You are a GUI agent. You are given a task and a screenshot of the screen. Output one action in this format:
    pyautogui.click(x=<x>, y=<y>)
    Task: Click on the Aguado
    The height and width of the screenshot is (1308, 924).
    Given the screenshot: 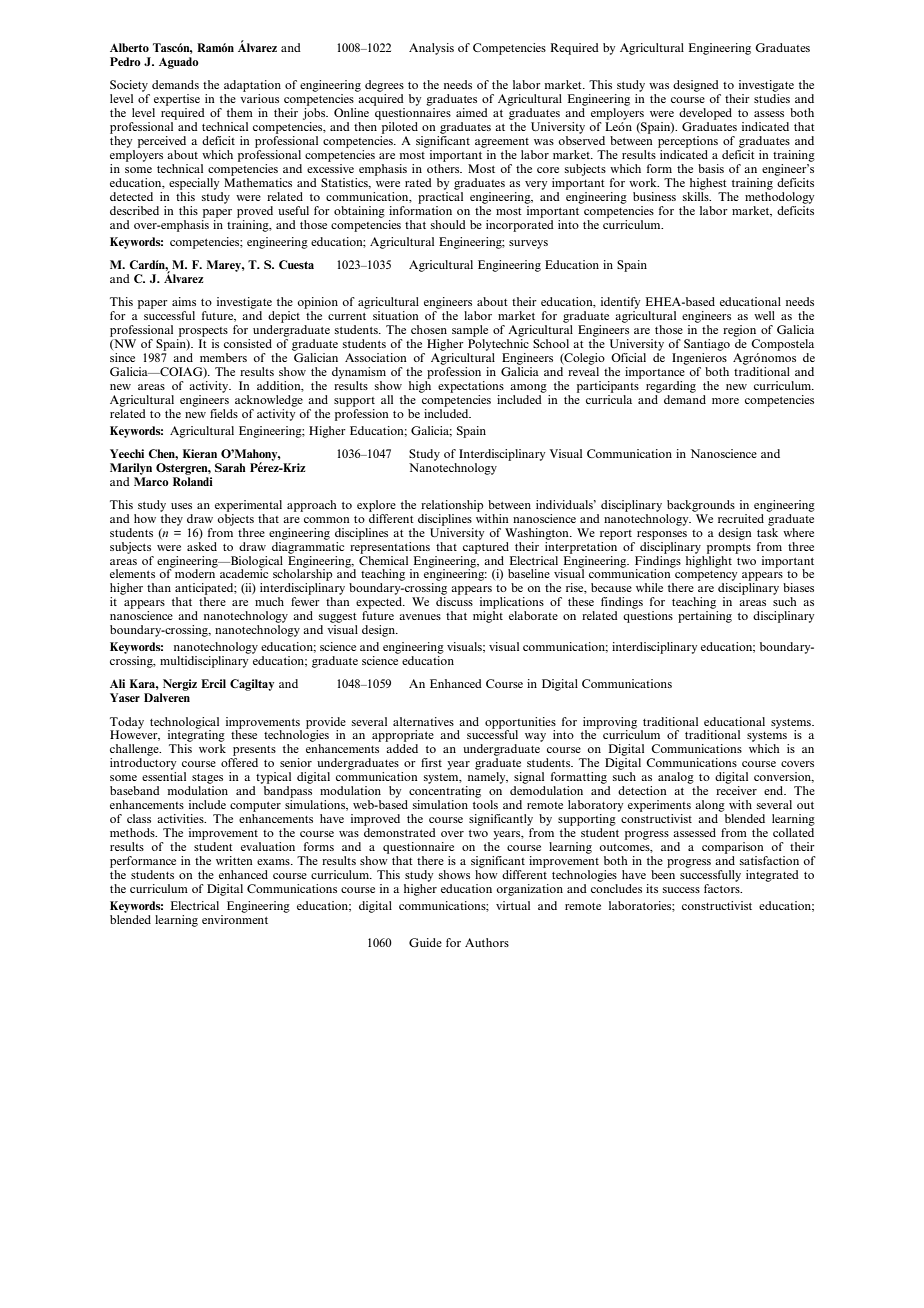 What is the action you would take?
    pyautogui.click(x=179, y=63)
